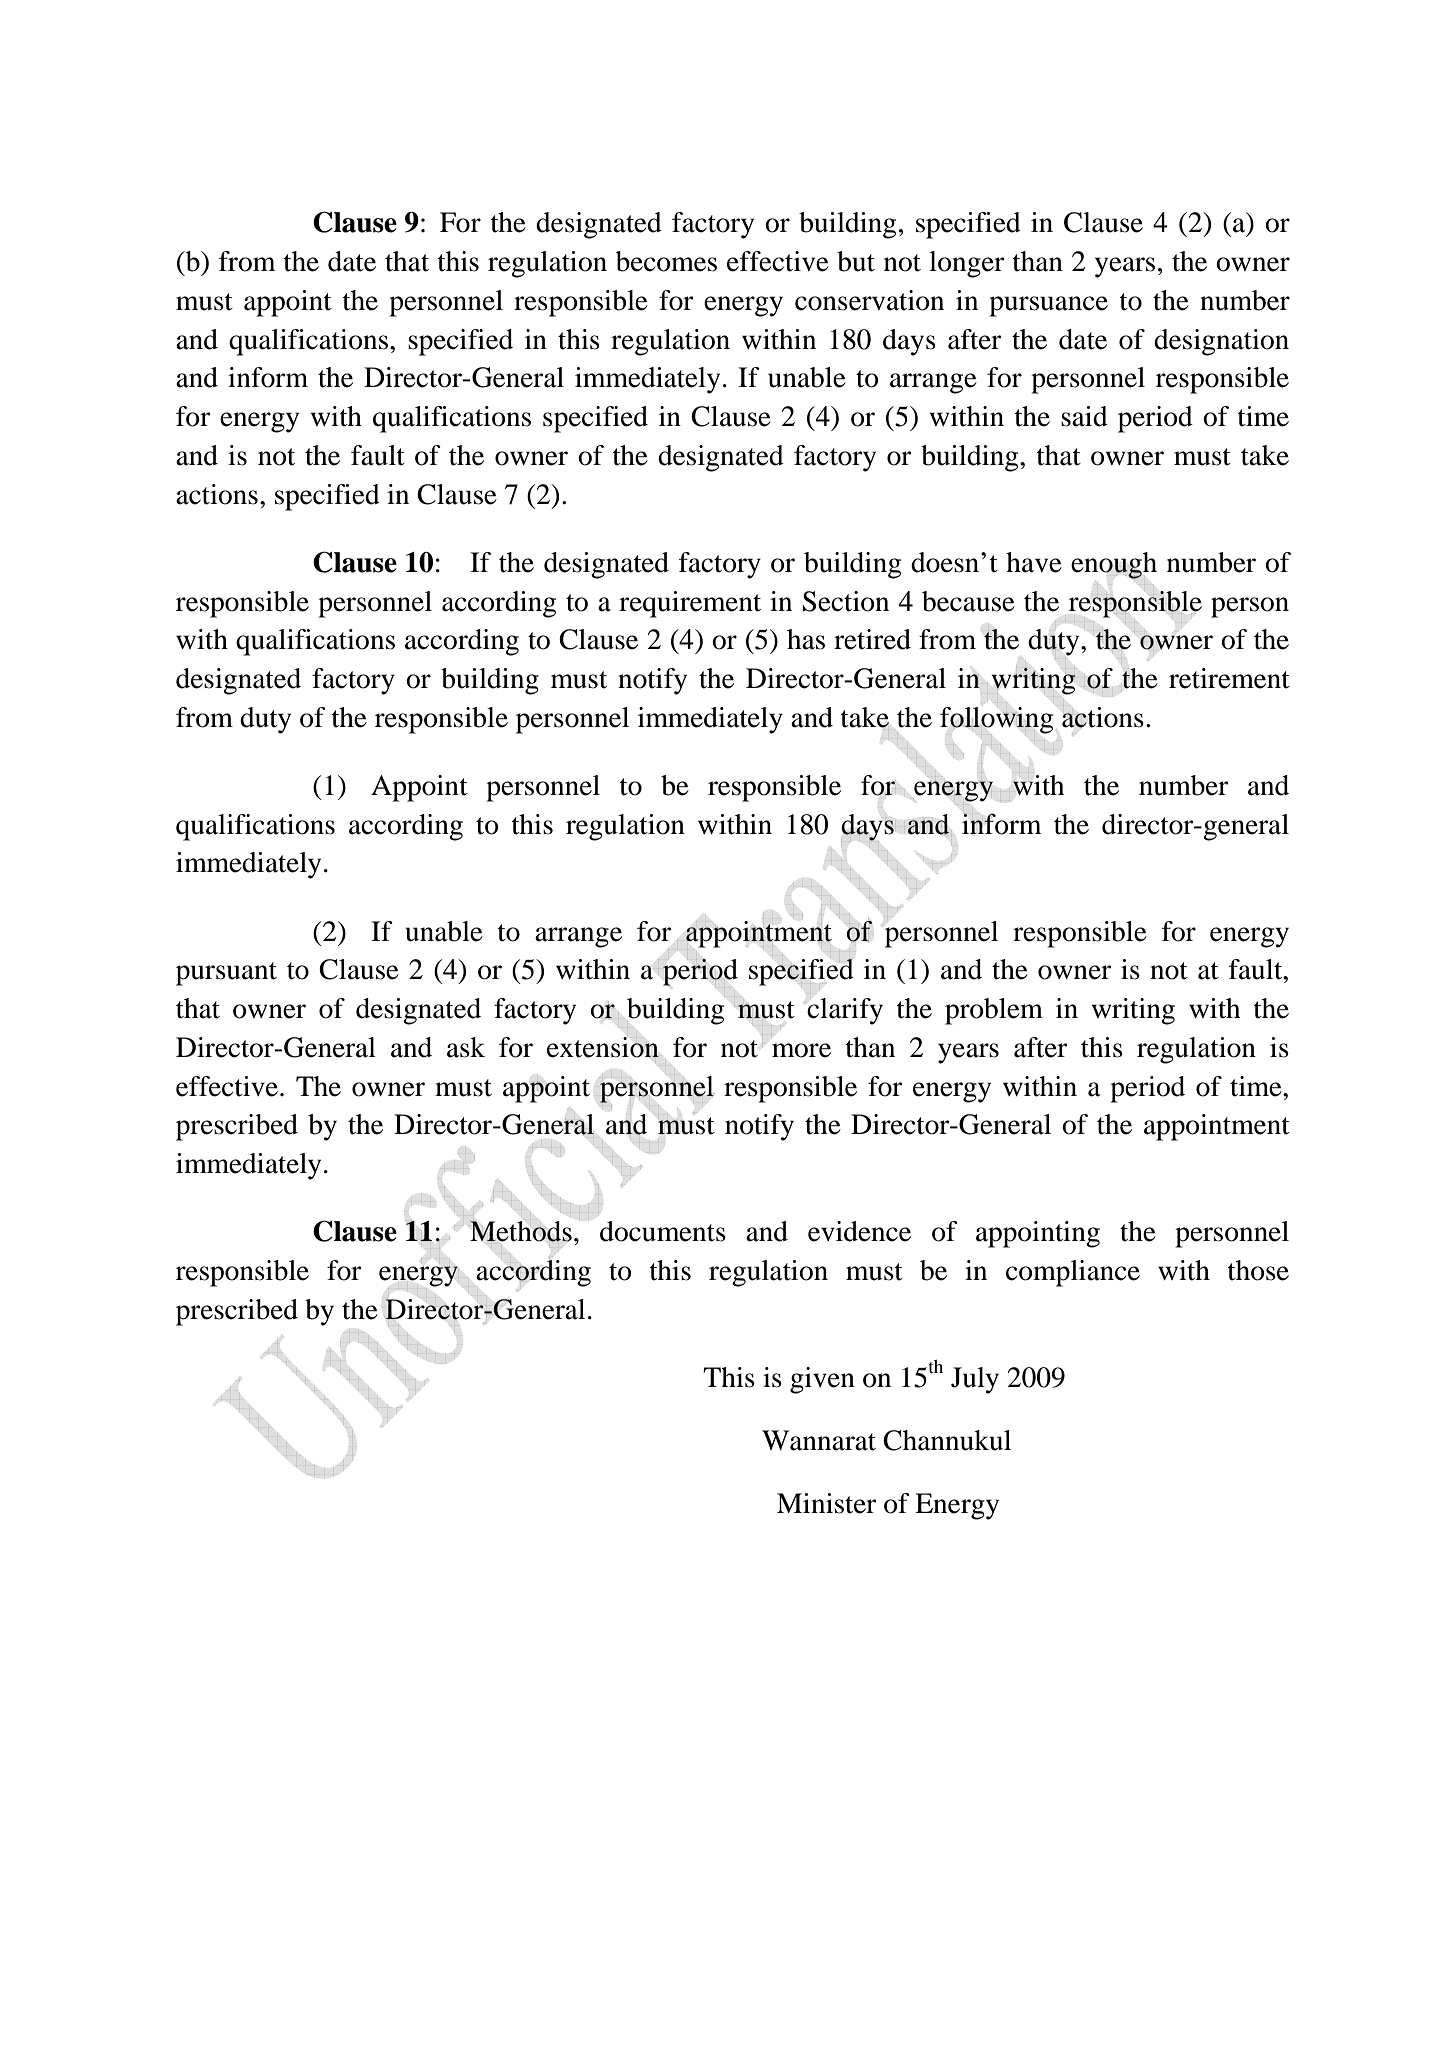 The image size is (1454, 2057). What do you see at coordinates (521, 1231) in the page?
I see `Methods` at bounding box center [521, 1231].
